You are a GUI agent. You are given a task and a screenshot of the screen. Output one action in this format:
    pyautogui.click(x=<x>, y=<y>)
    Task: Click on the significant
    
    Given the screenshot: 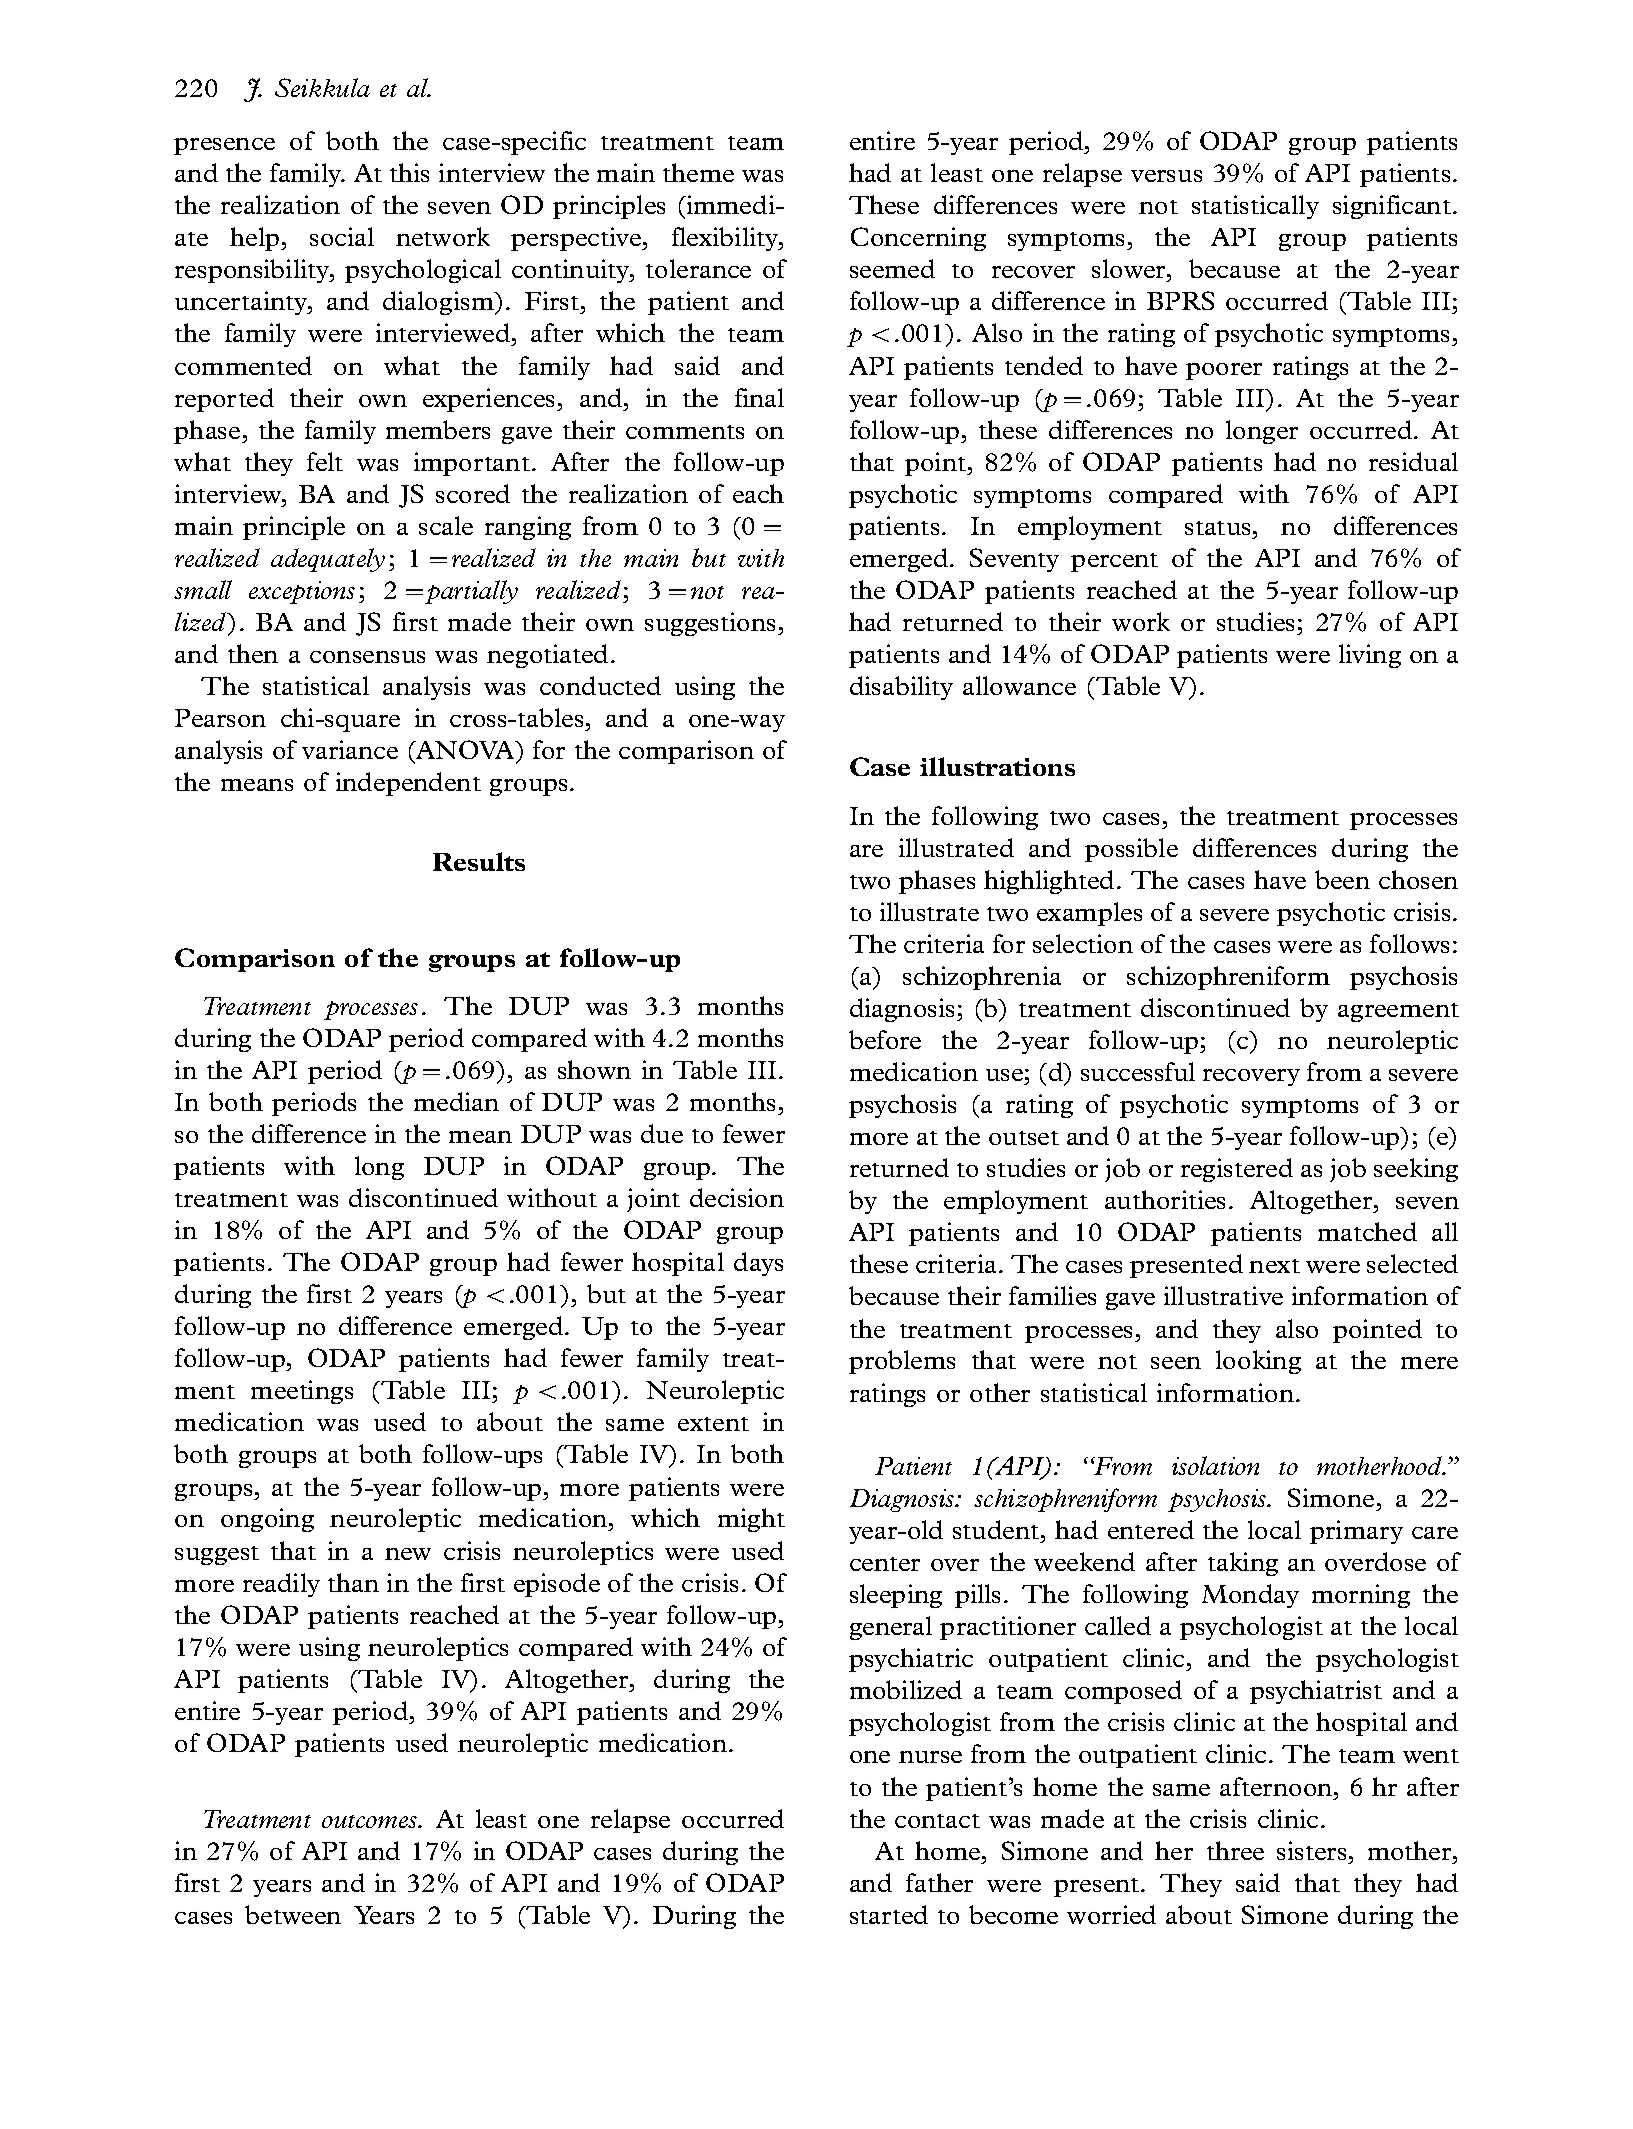 What is the action you would take?
    pyautogui.click(x=1392, y=207)
